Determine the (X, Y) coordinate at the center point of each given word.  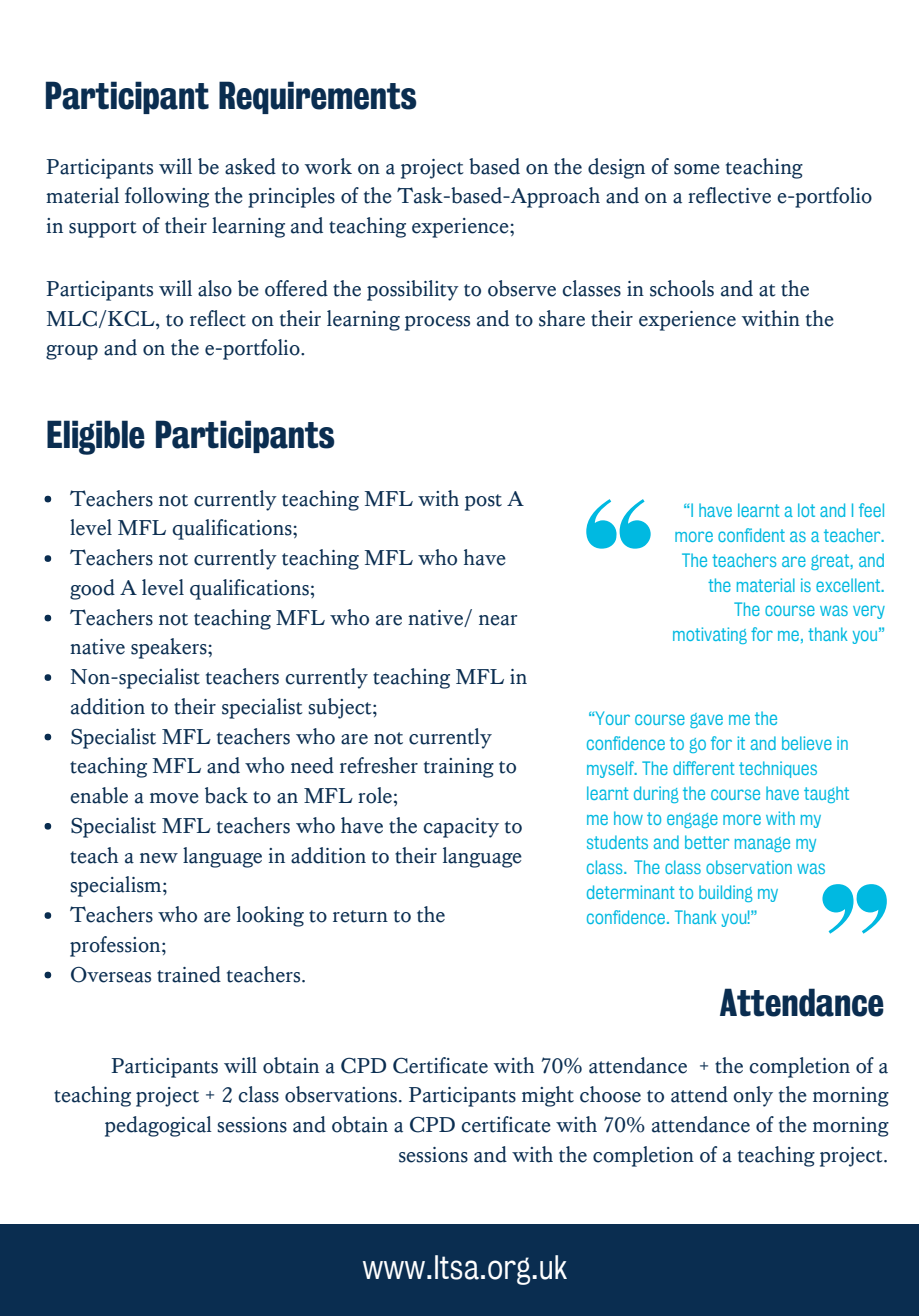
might (548, 1096)
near (498, 620)
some (697, 169)
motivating (710, 635)
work (328, 166)
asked (250, 166)
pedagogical (158, 1126)
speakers (170, 648)
